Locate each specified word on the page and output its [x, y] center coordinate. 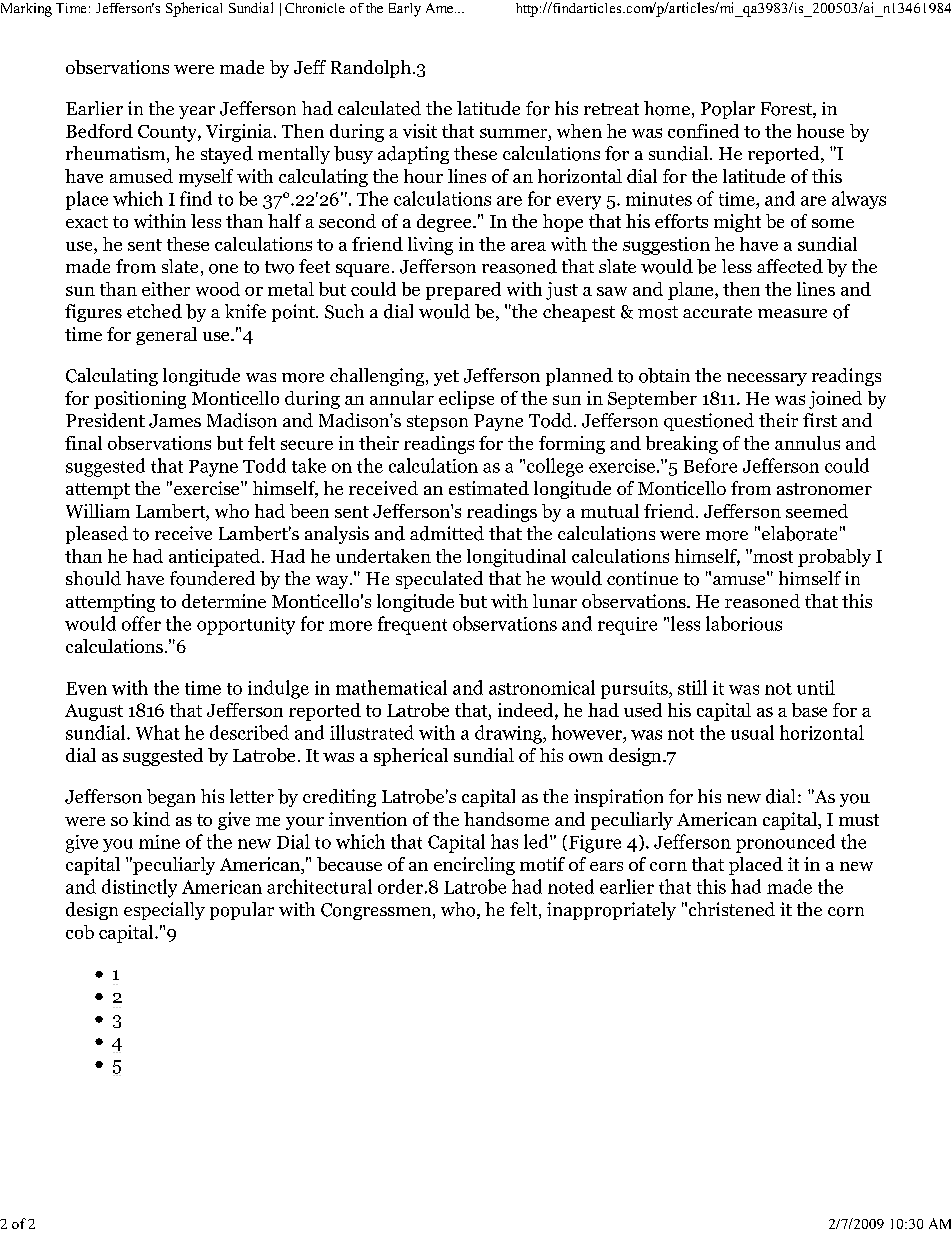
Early [405, 10]
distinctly [139, 888]
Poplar [728, 110]
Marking [26, 10]
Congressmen [377, 911]
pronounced [785, 843]
